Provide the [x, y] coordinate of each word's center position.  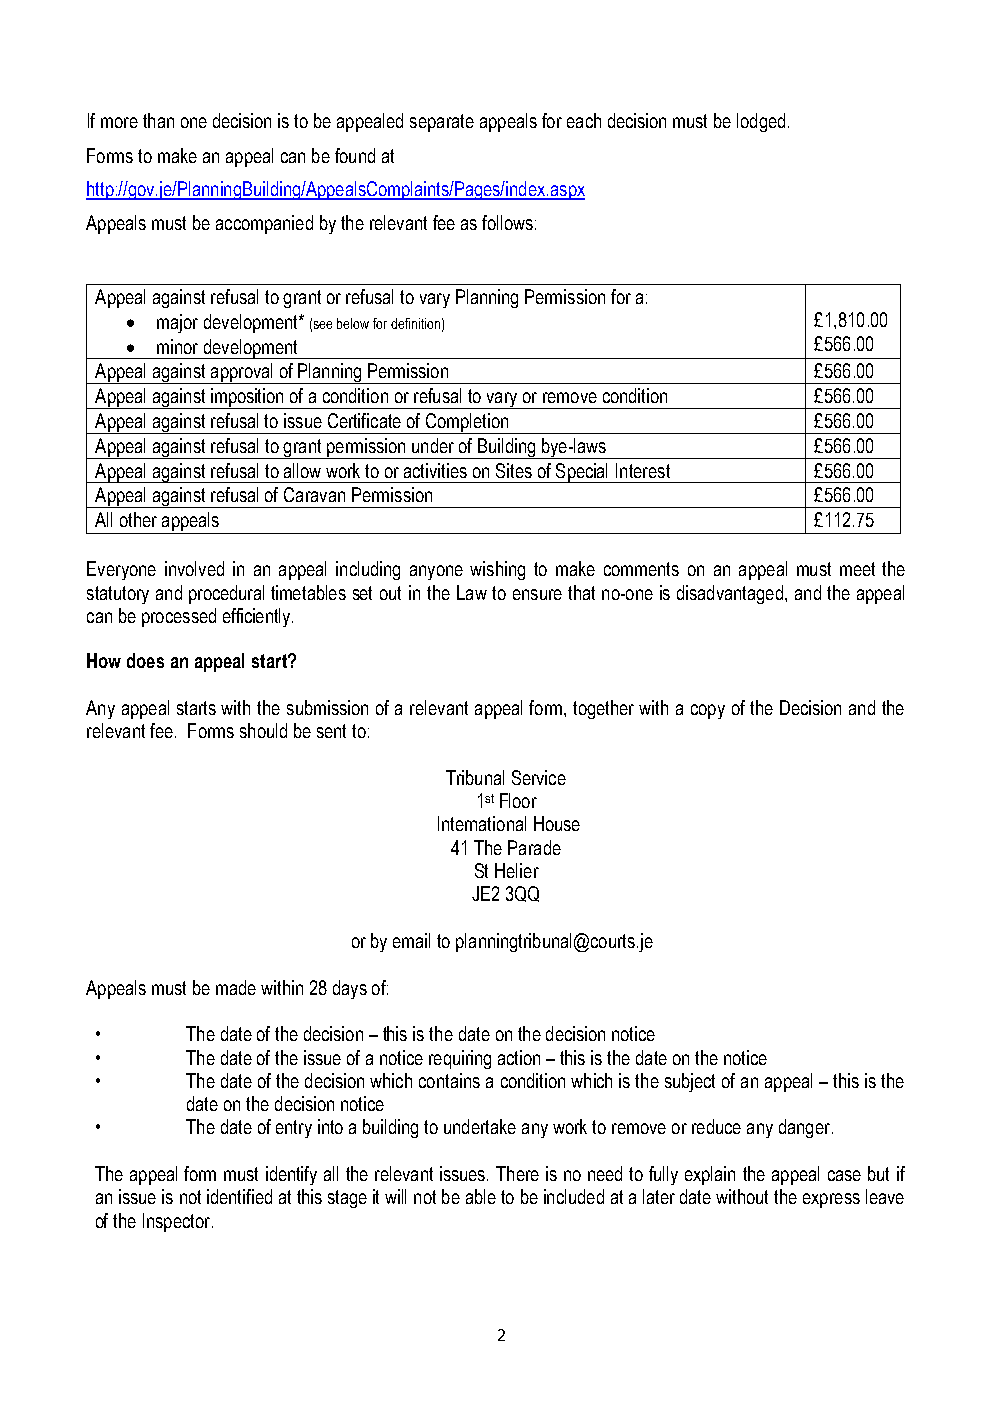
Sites [514, 470]
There [517, 1173]
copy [708, 711]
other [138, 519]
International [482, 823]
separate [442, 123]
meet [857, 569]
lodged [761, 122]
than [158, 120]
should [263, 730]
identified [239, 1196]
